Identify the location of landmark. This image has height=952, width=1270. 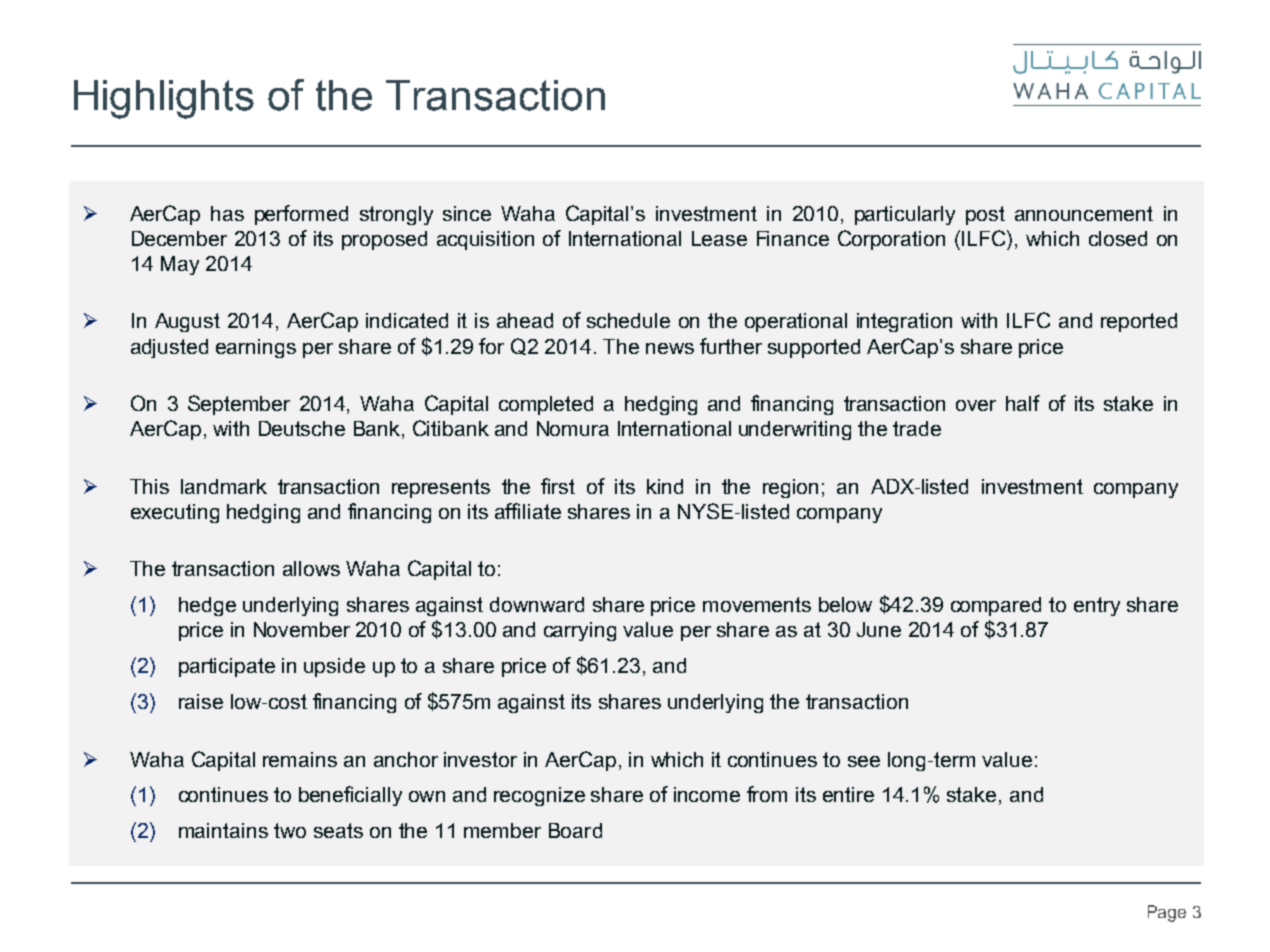
(224, 486).
